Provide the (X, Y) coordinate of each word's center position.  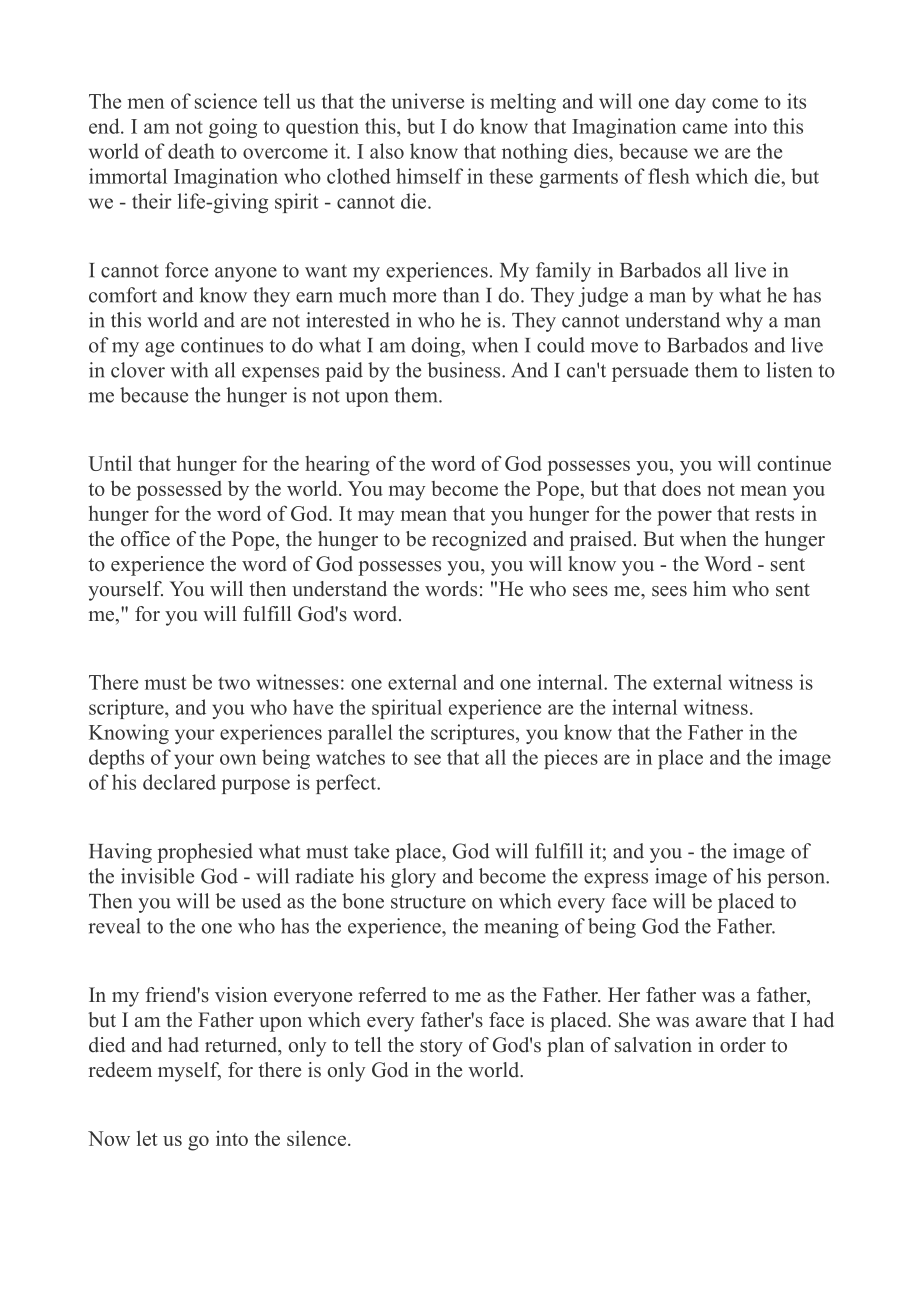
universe (428, 101)
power (684, 518)
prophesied (205, 853)
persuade (650, 372)
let (147, 1138)
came (705, 128)
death (191, 151)
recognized (479, 541)
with (189, 370)
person (797, 880)
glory (413, 878)
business (465, 370)
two (234, 683)
